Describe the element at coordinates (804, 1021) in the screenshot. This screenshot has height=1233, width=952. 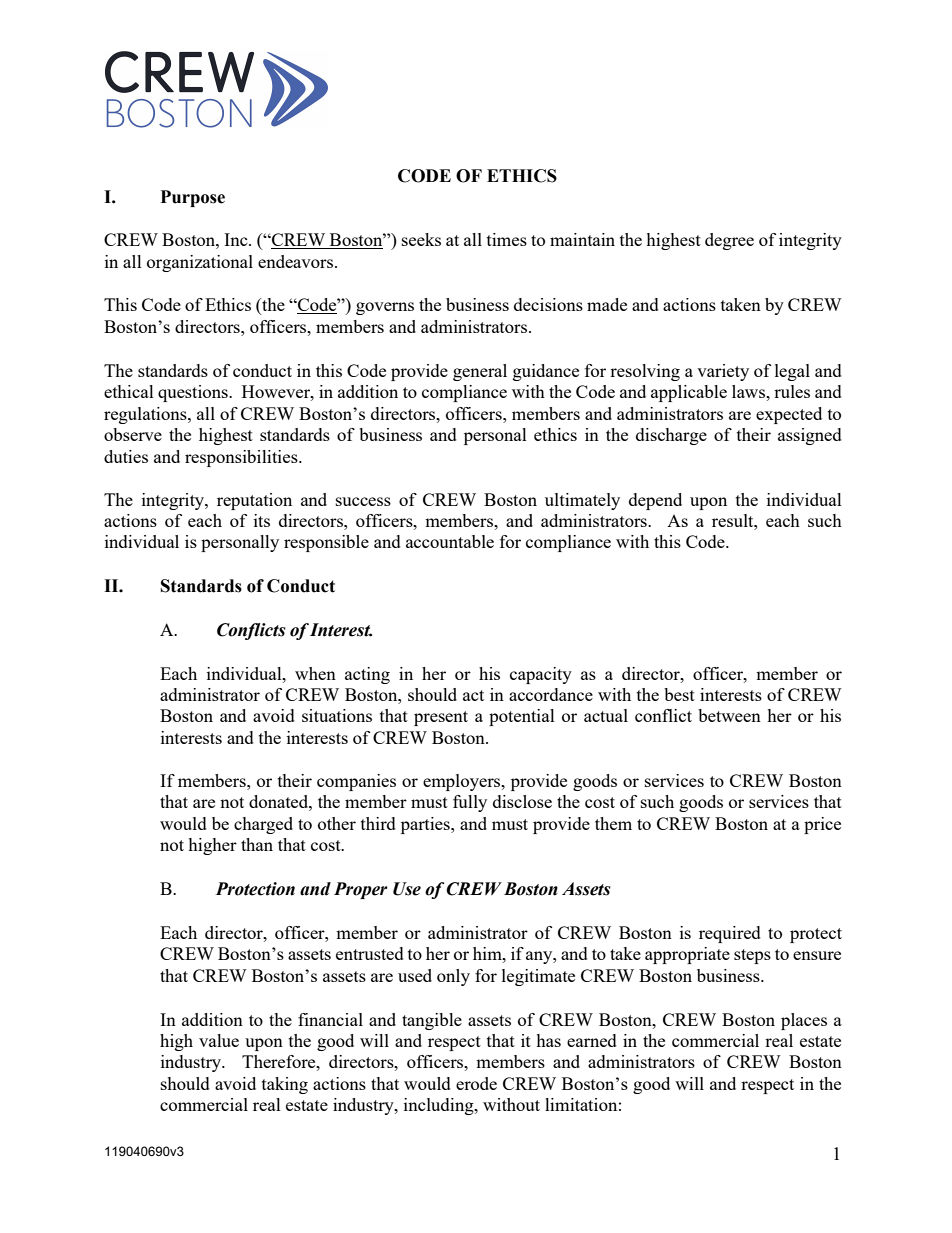
I see `places` at that location.
